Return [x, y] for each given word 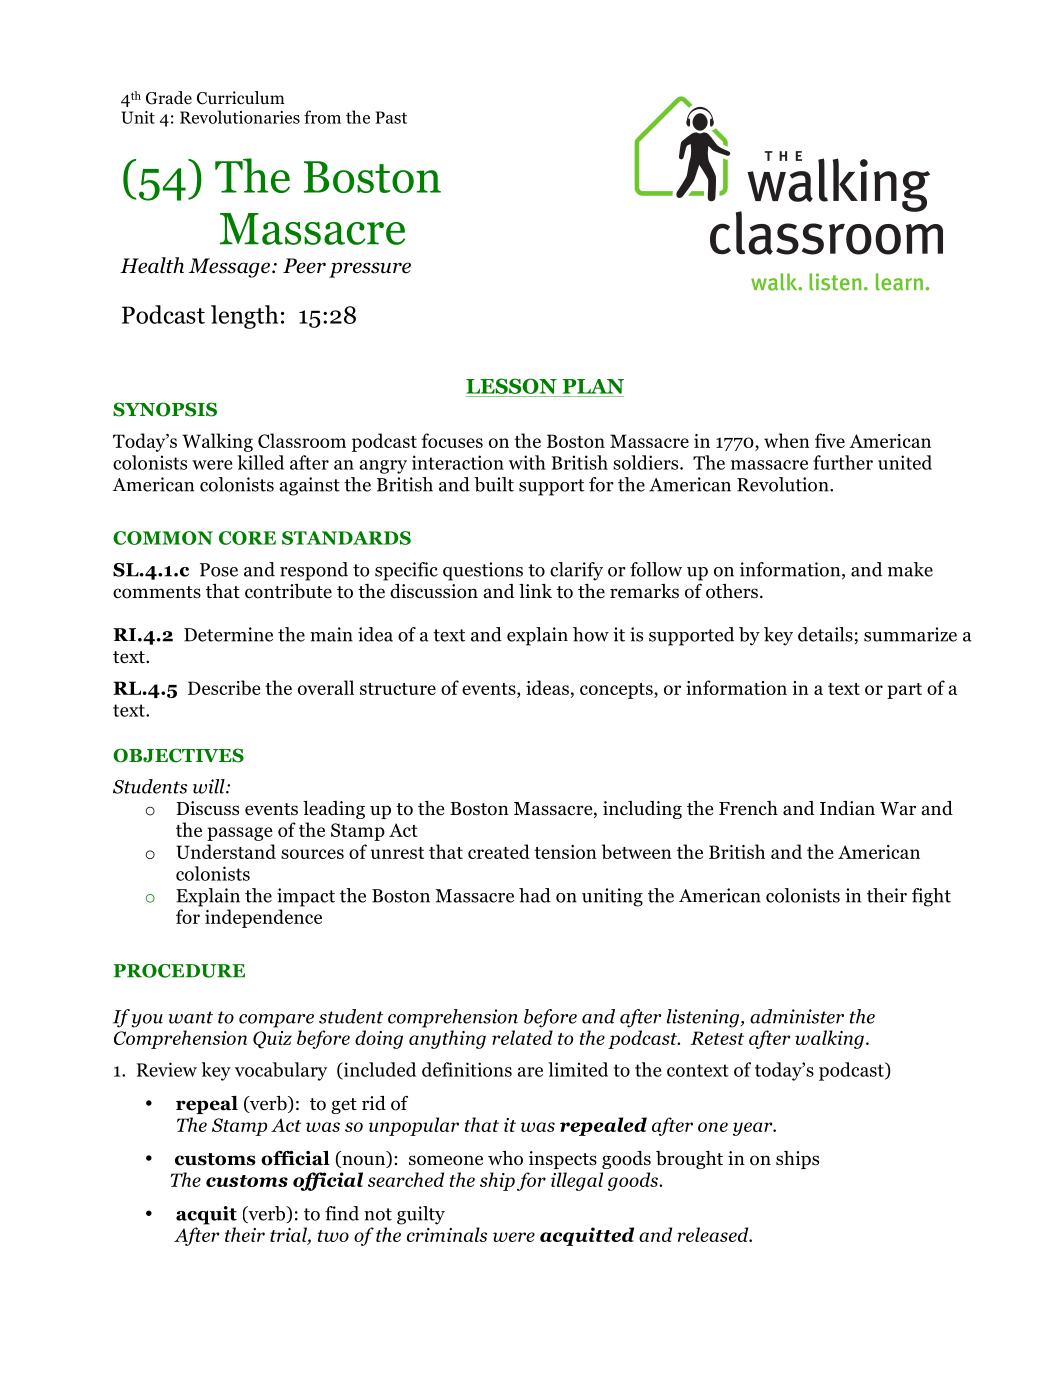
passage [240, 834]
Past [391, 117]
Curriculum [241, 98]
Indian [847, 808]
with [527, 462]
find [342, 1213]
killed [260, 462]
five [830, 440]
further [843, 462]
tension [565, 852]
